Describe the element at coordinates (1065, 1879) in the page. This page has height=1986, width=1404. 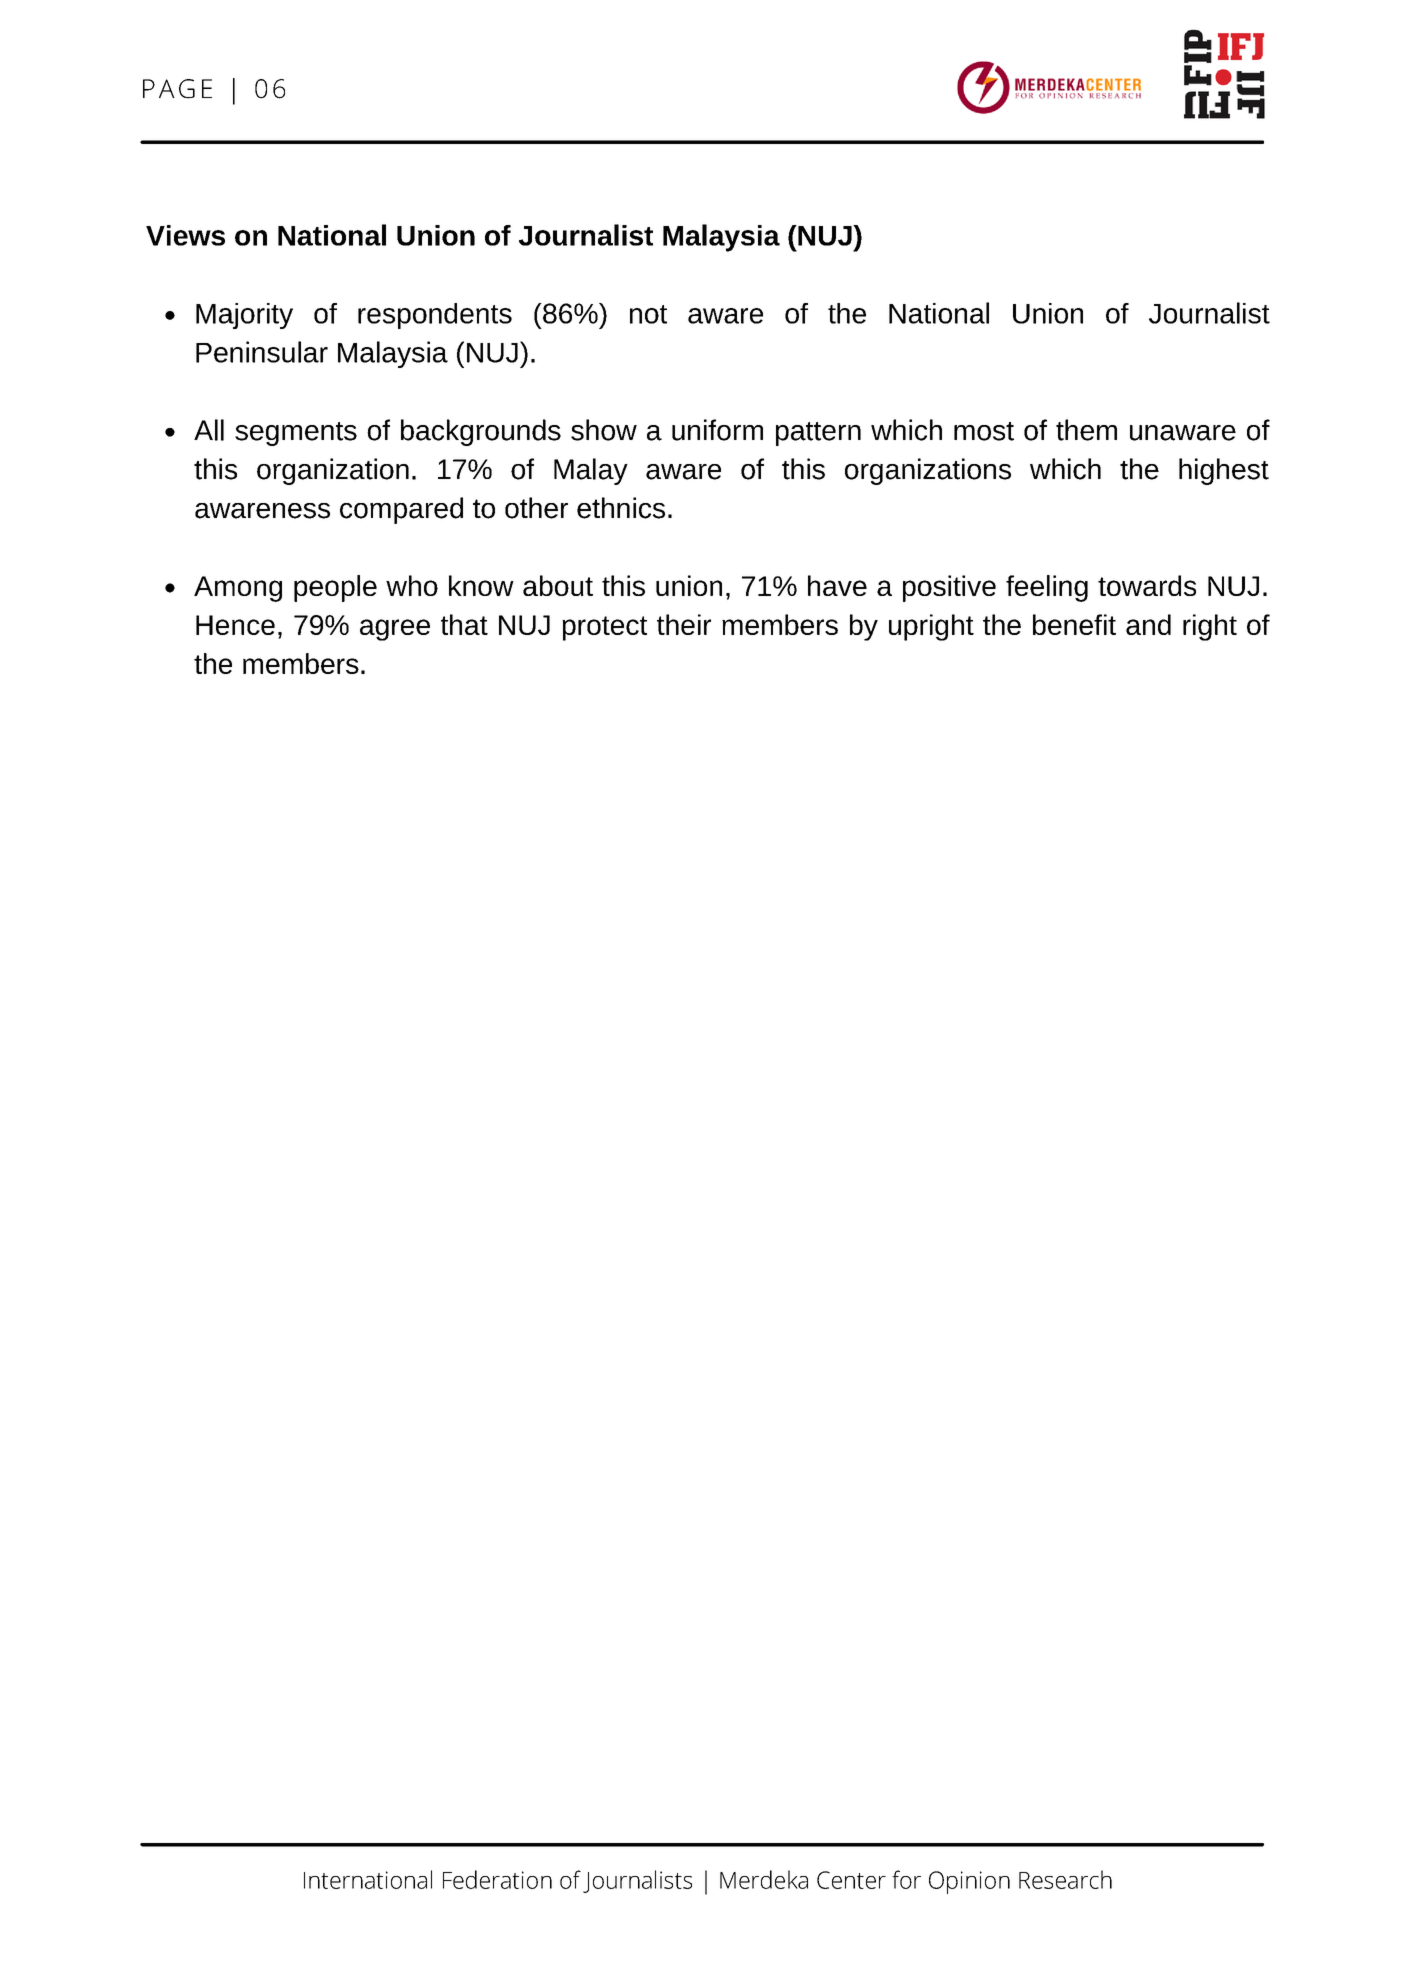
I see `Research` at that location.
